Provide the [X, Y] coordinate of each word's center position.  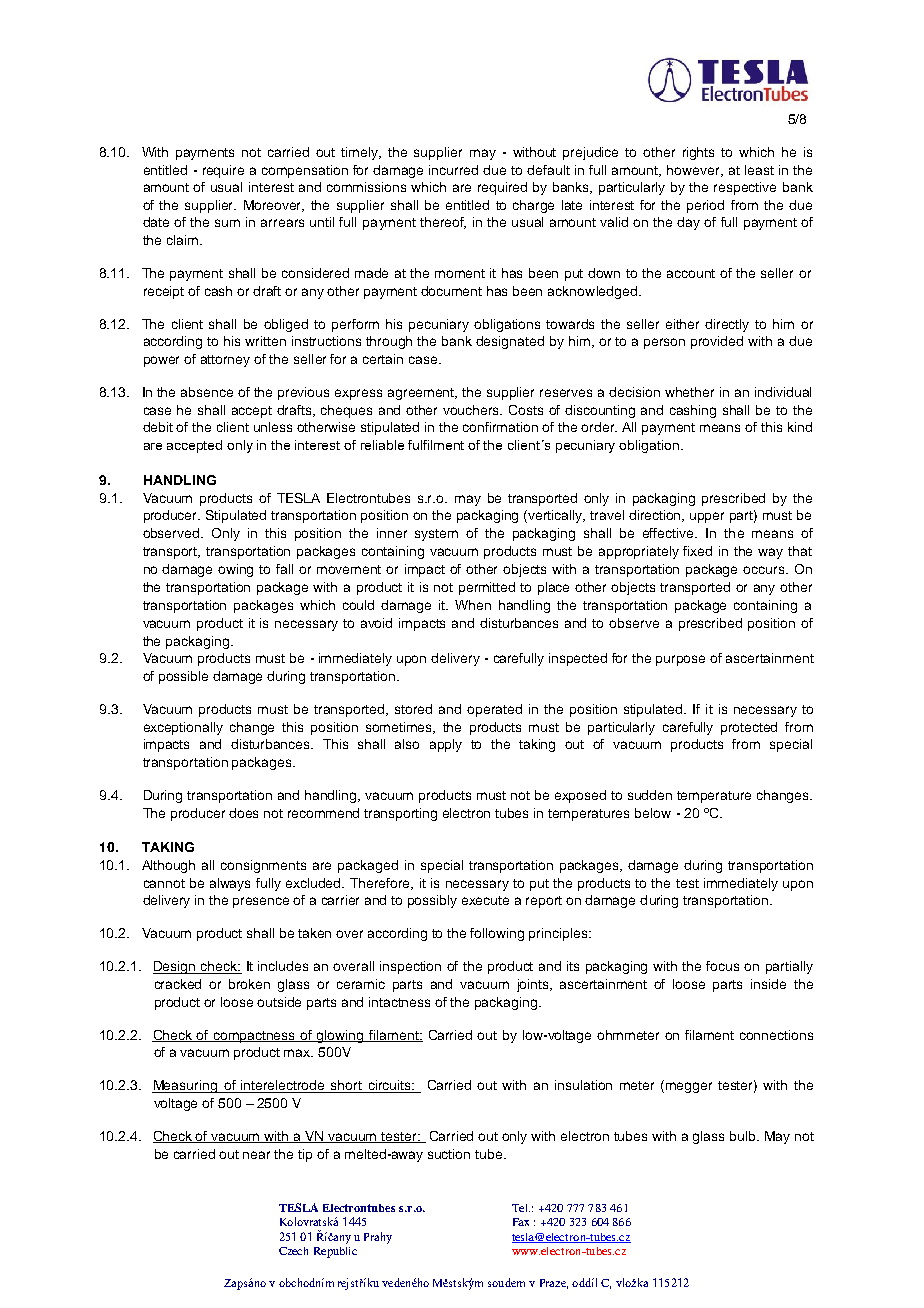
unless [273, 427]
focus [722, 966]
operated [494, 710]
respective [745, 188]
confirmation [500, 427]
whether [689, 392]
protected [749, 728]
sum [227, 223]
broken [249, 984]
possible [183, 677]
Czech [293, 1251]
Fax [521, 1222]
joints [534, 985]
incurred [453, 170]
